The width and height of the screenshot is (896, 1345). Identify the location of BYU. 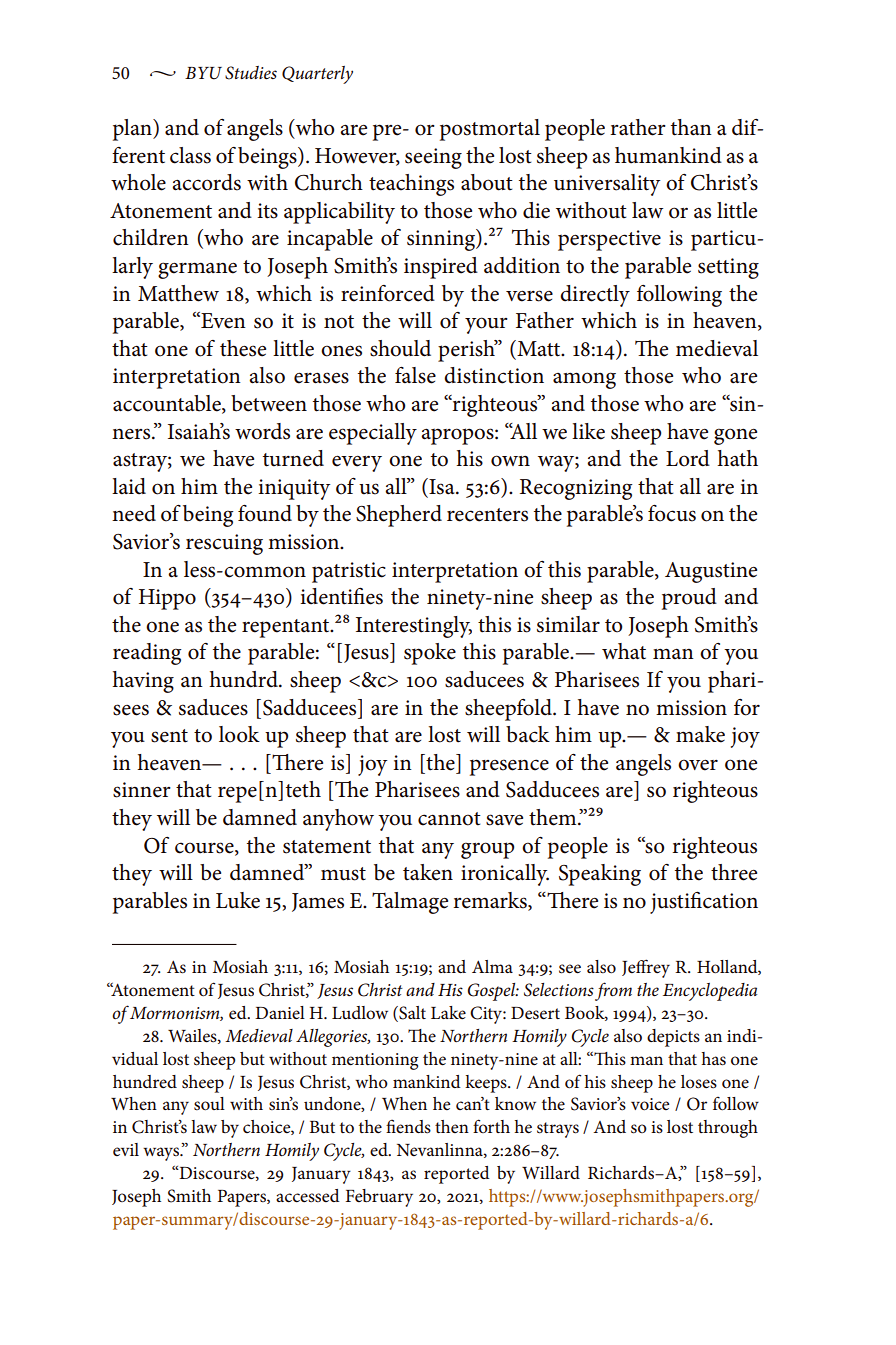
(203, 73).
